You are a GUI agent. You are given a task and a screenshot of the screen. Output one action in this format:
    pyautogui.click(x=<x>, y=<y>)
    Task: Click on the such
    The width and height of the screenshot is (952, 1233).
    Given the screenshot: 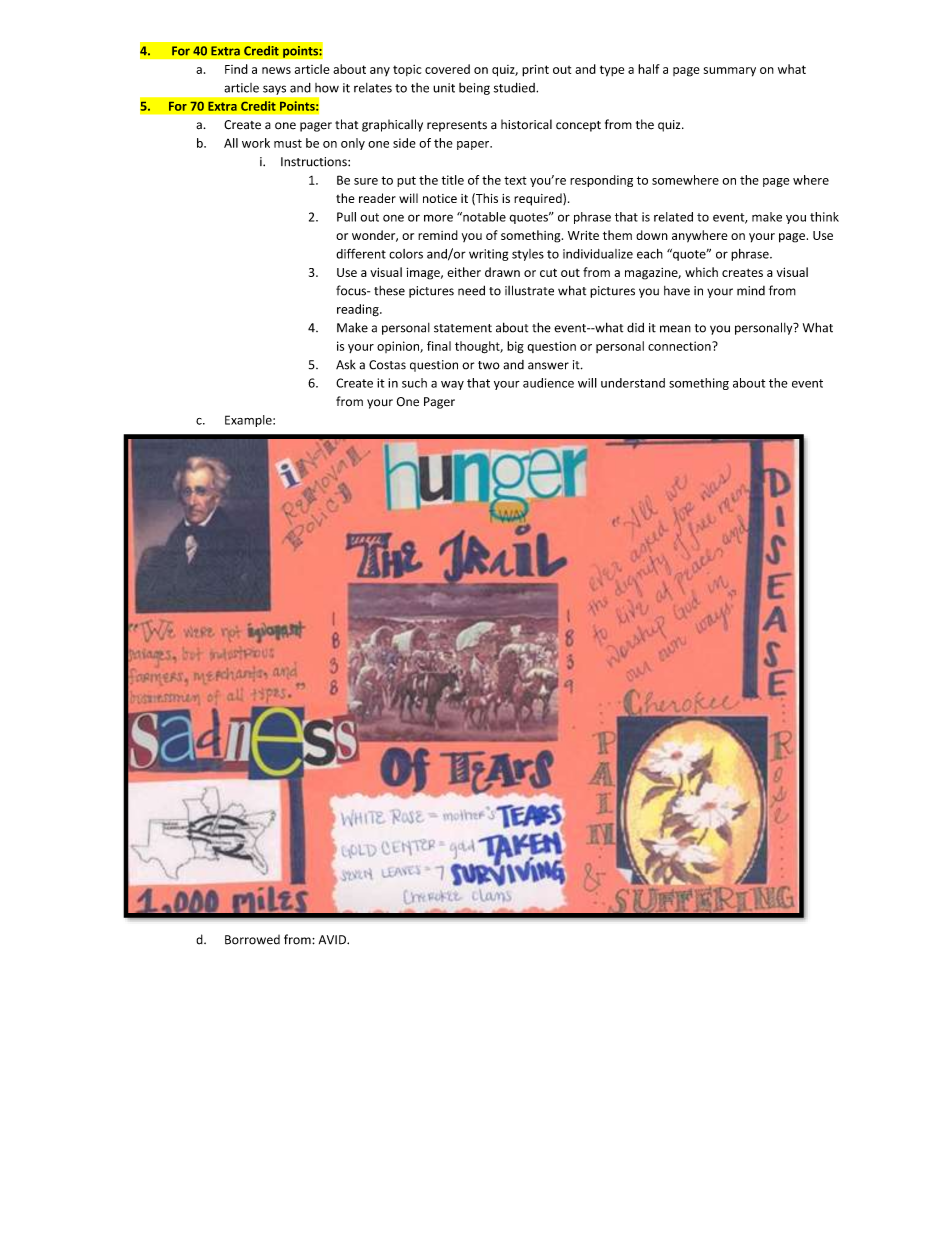 What is the action you would take?
    pyautogui.click(x=414, y=383)
